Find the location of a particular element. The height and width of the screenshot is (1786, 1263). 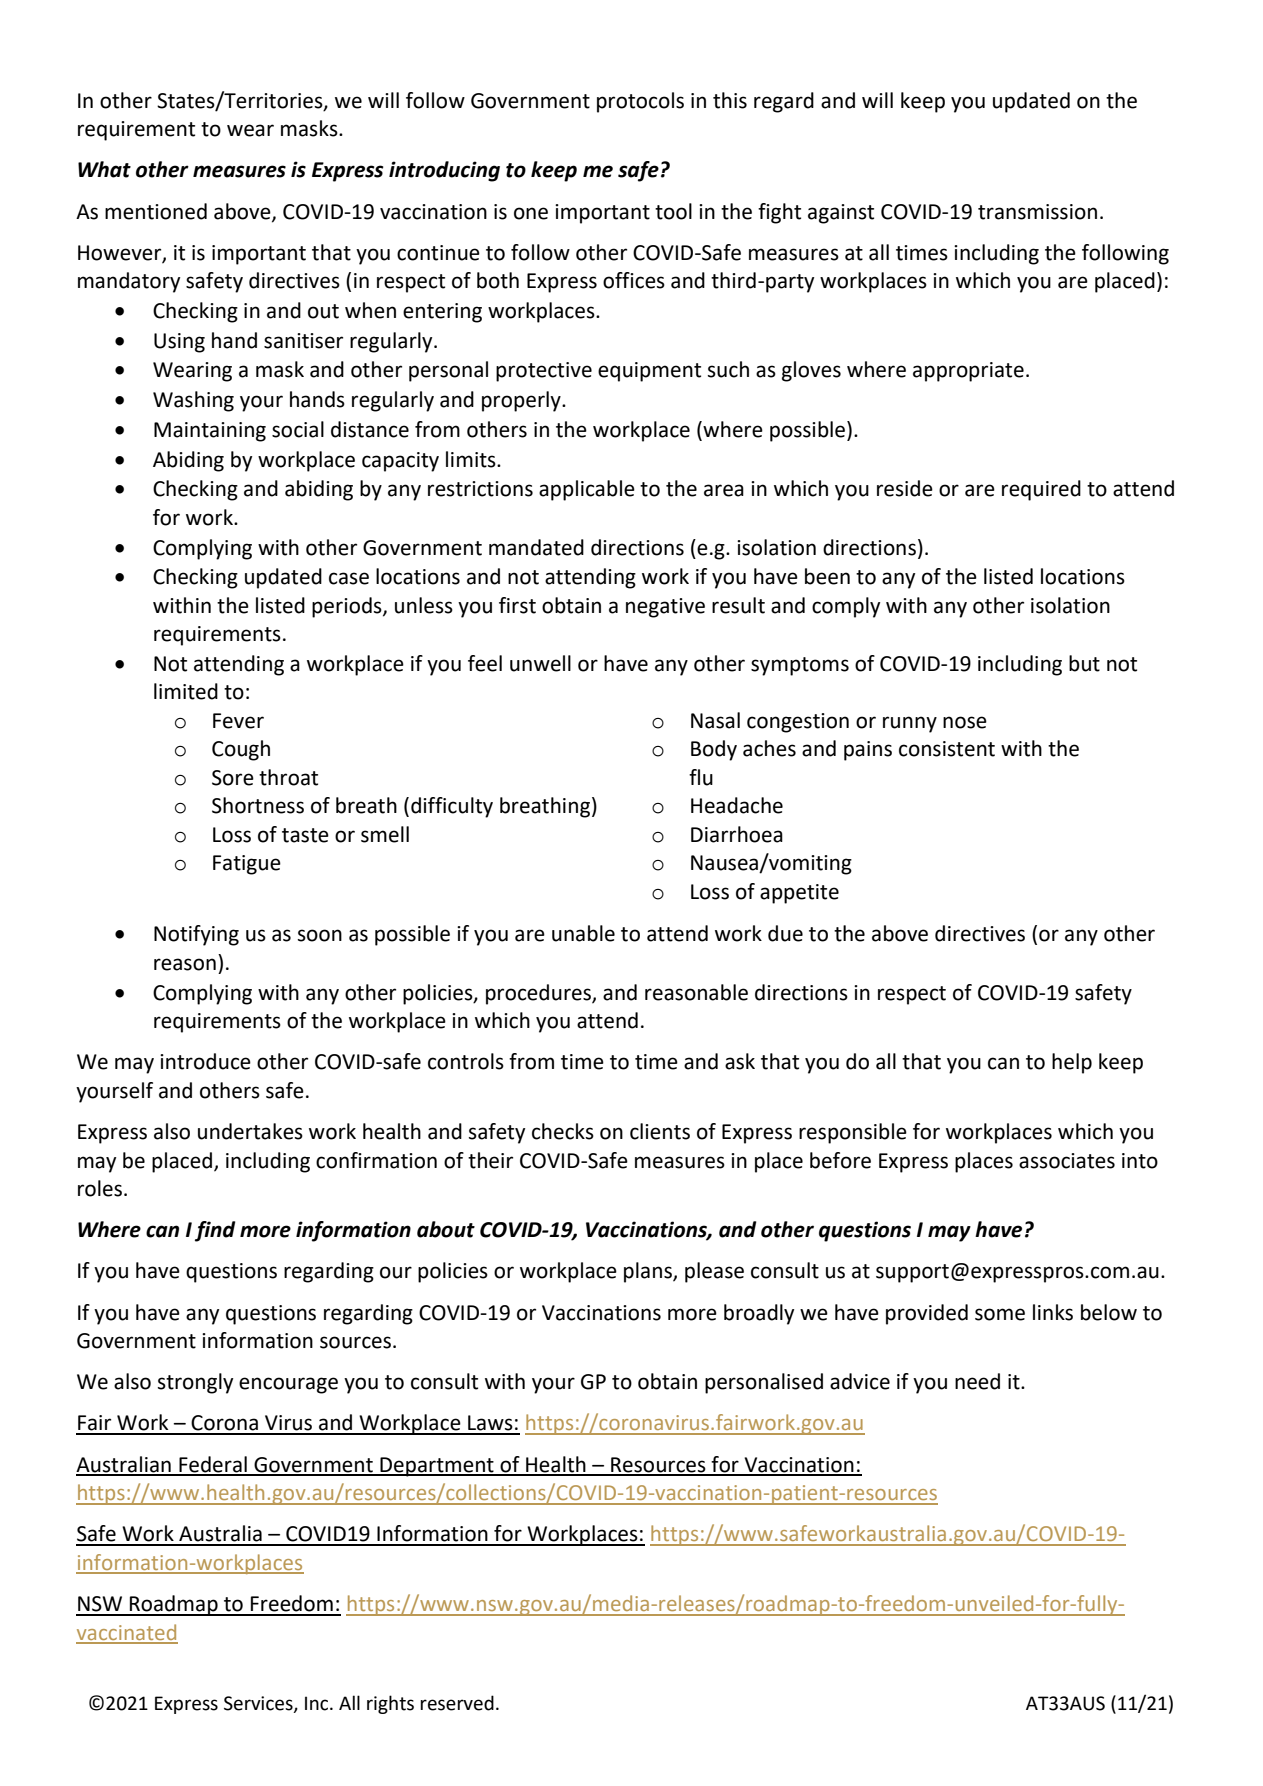

protocols is located at coordinates (640, 102).
